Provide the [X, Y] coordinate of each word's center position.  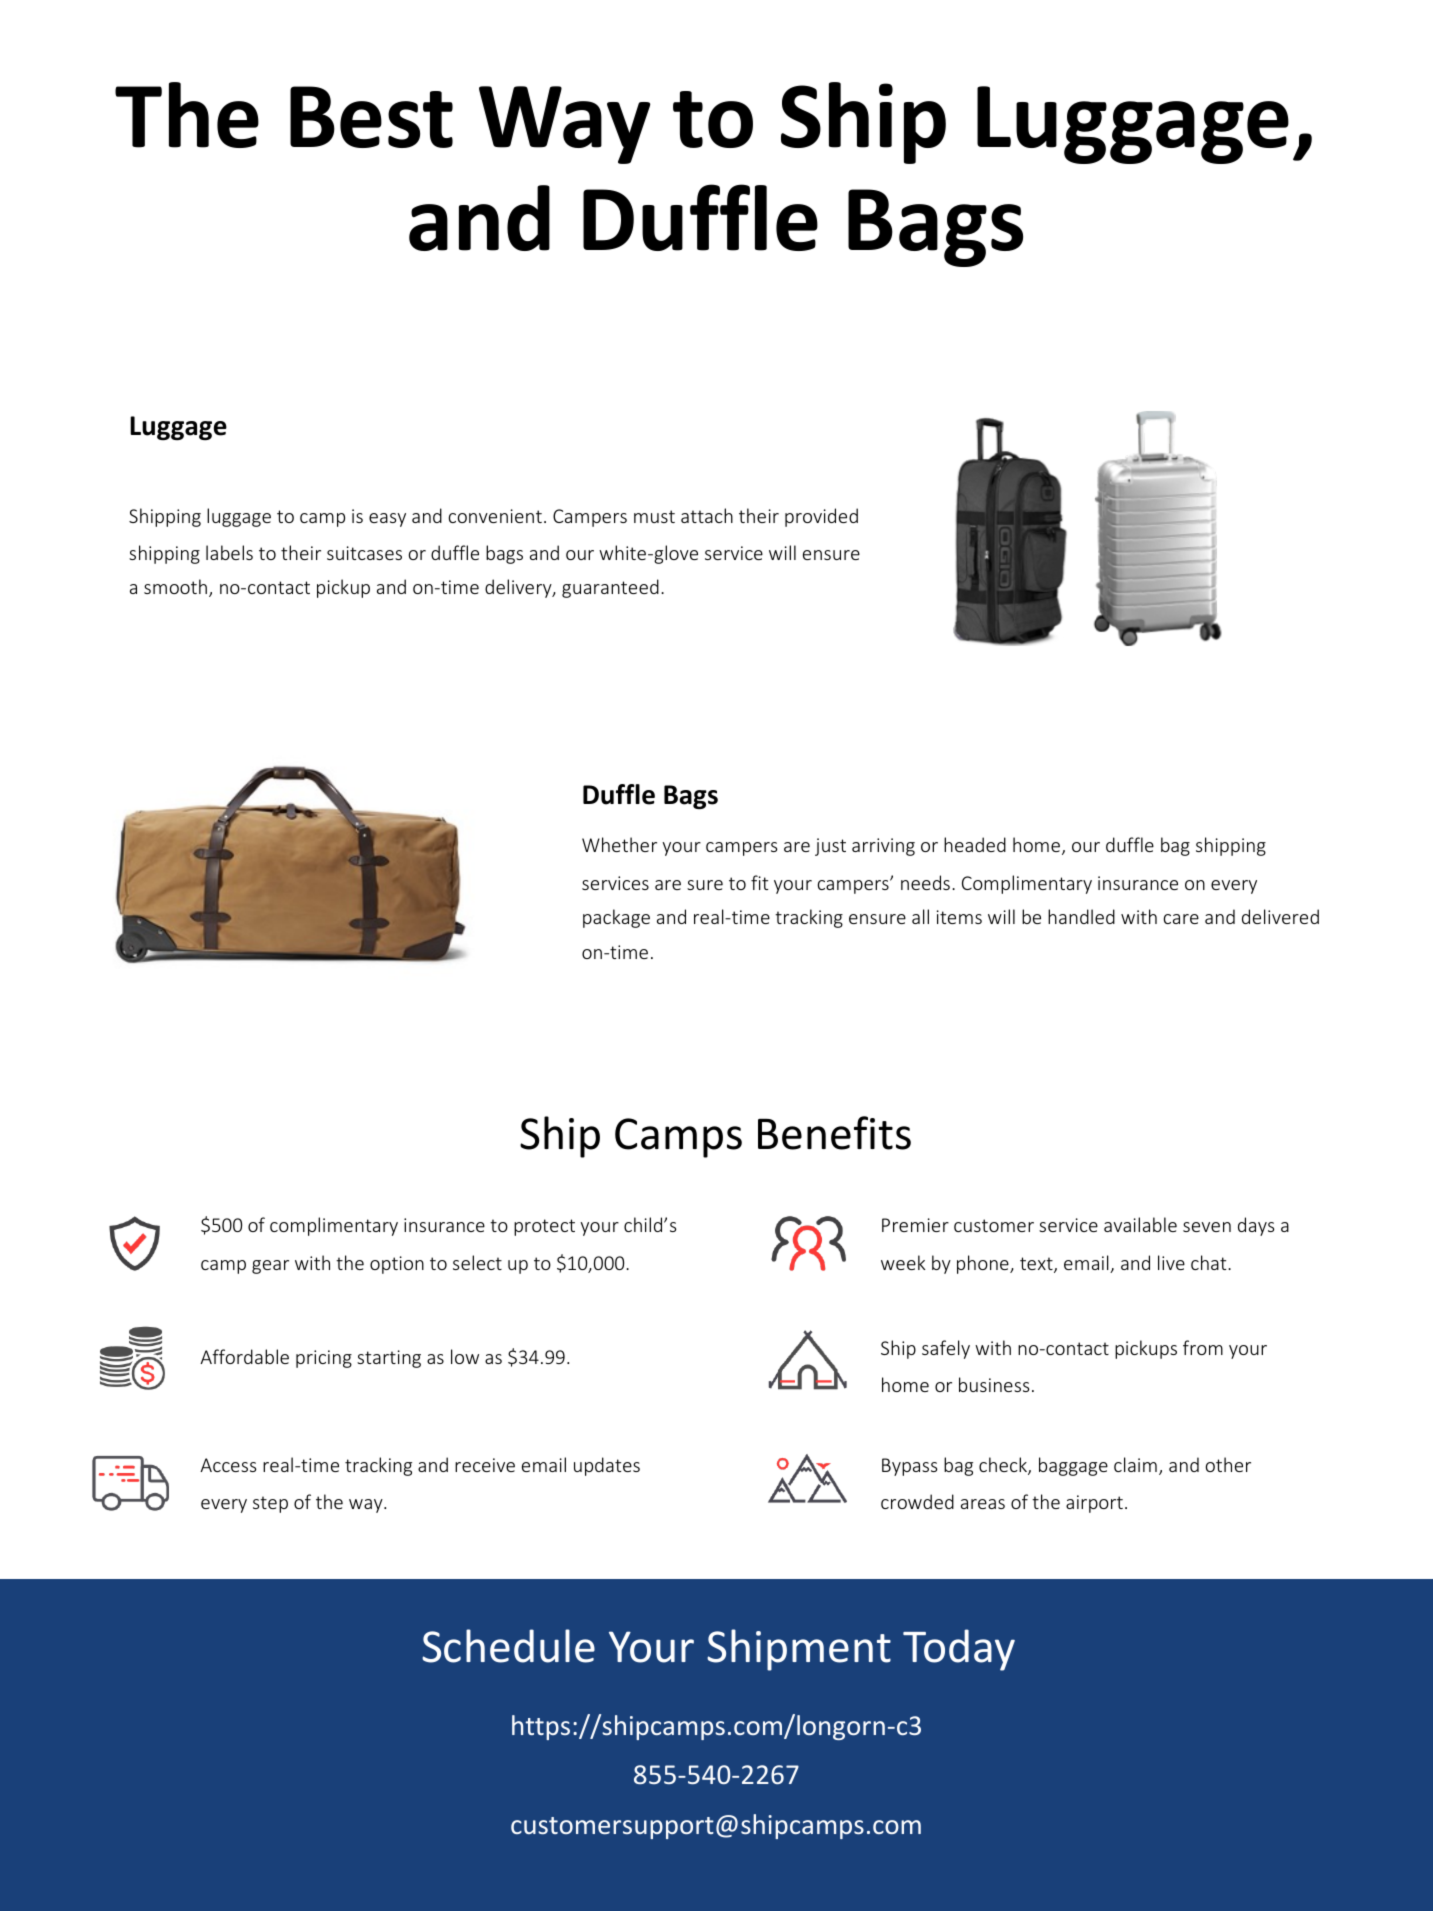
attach [707, 515]
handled [1081, 916]
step [270, 1504]
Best [371, 117]
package [616, 918]
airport [1094, 1504]
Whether [619, 844]
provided [821, 517]
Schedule [508, 1646]
